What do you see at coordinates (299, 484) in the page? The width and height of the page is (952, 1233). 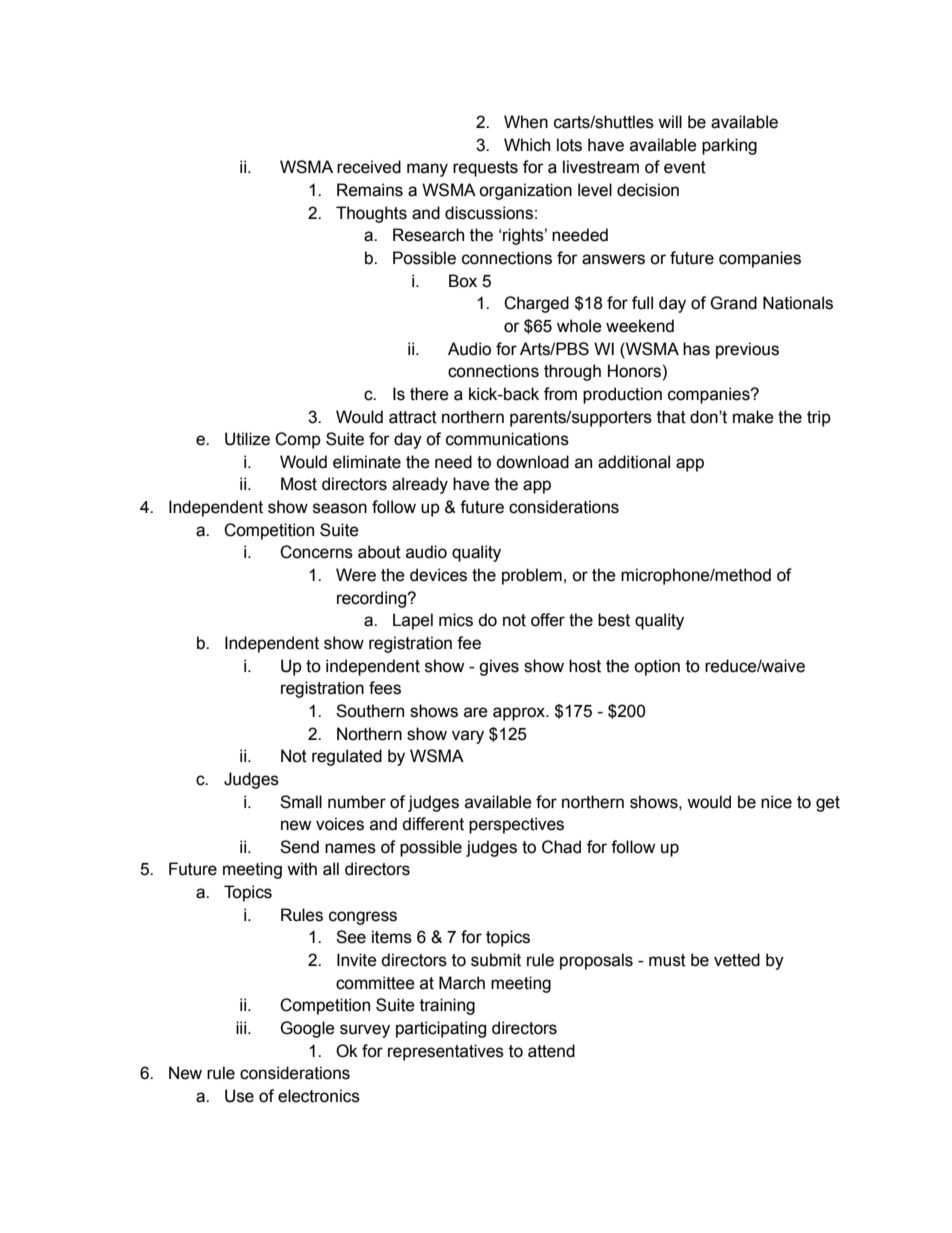 I see `Most` at bounding box center [299, 484].
